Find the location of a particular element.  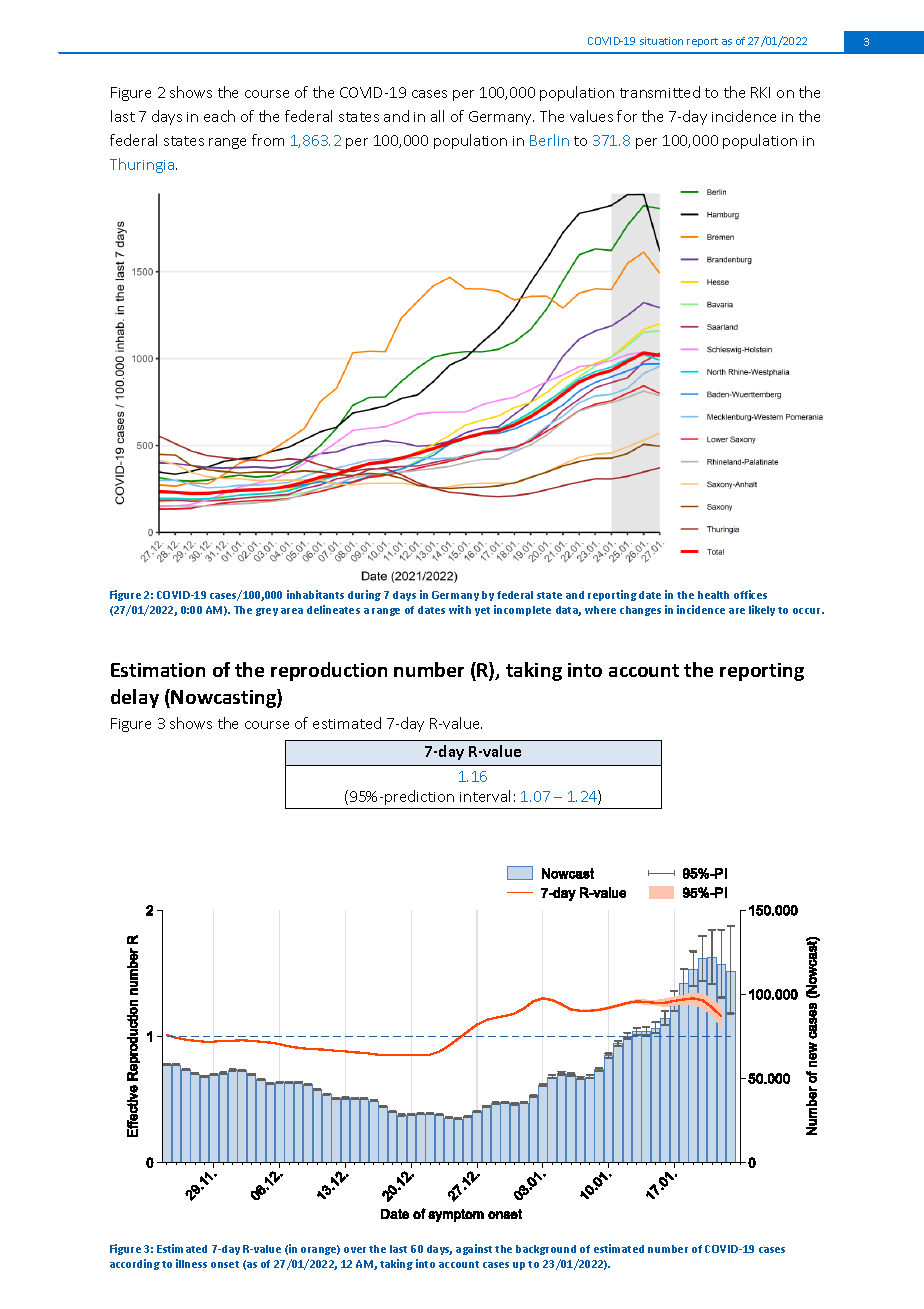

delay is located at coordinates (135, 698).
